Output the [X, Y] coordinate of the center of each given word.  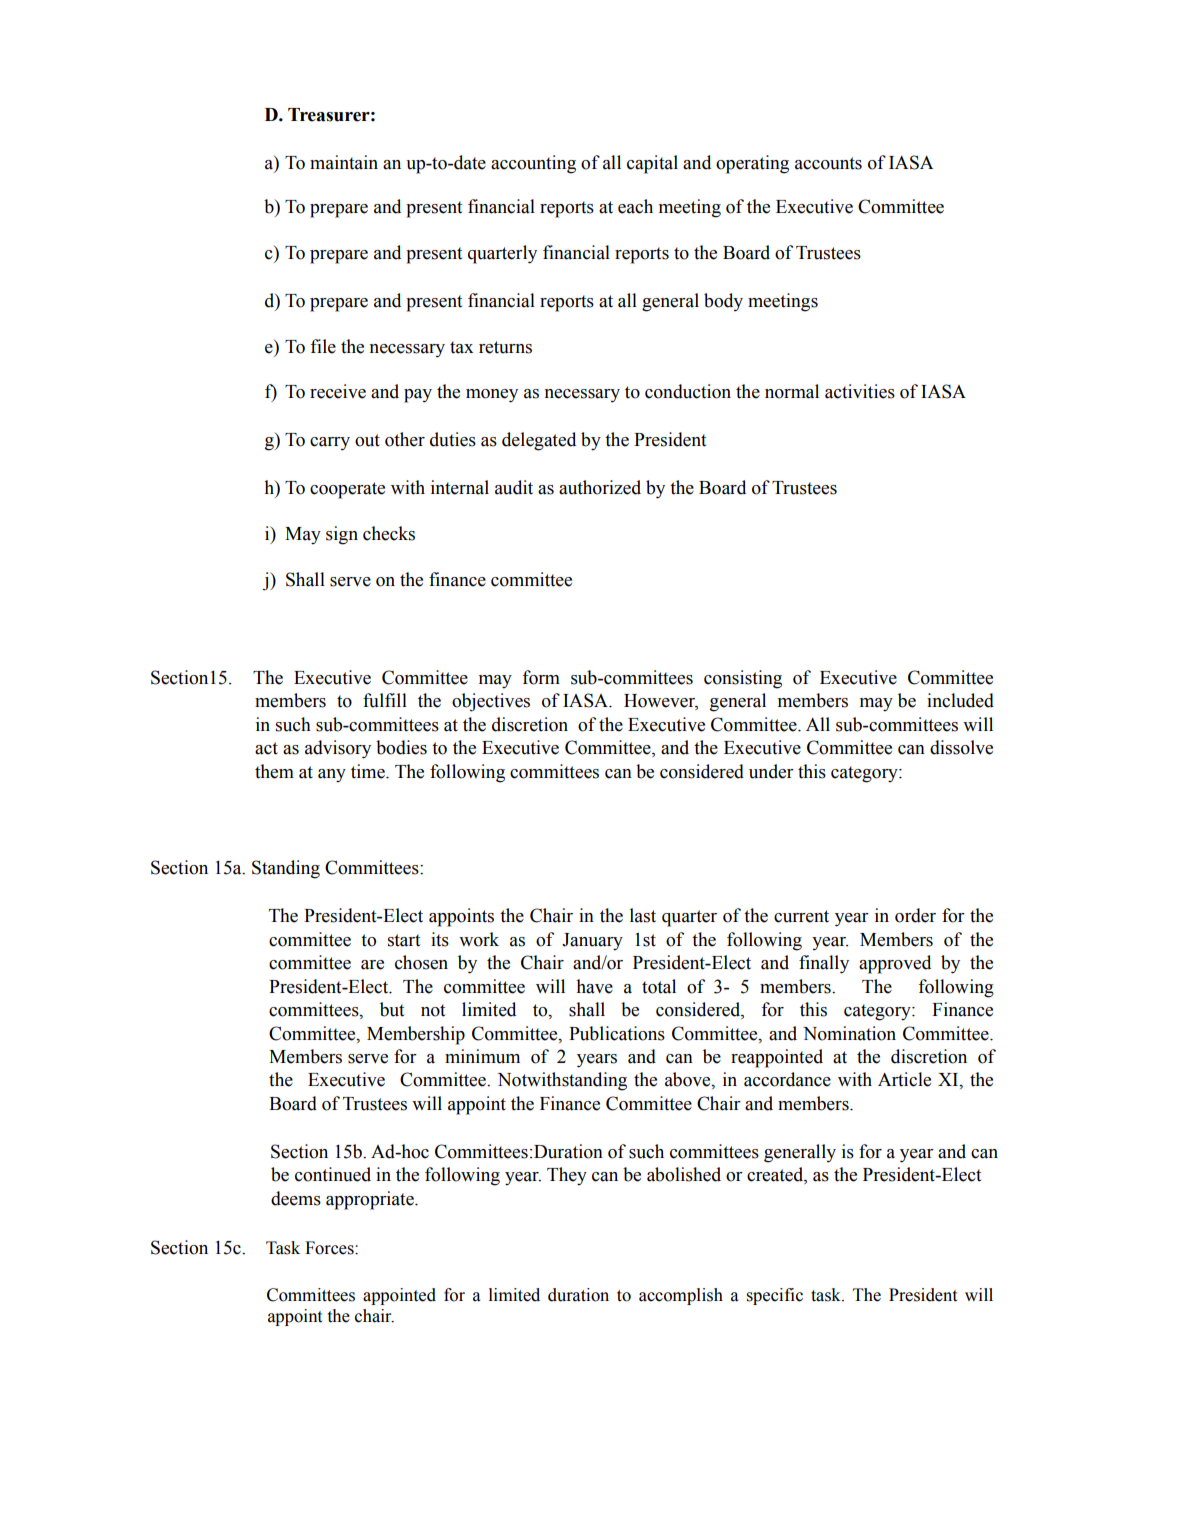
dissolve [961, 747]
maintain [344, 162]
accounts [828, 163]
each [635, 206]
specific [775, 1296]
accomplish [681, 1296]
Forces [330, 1248]
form [541, 677]
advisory [338, 749]
